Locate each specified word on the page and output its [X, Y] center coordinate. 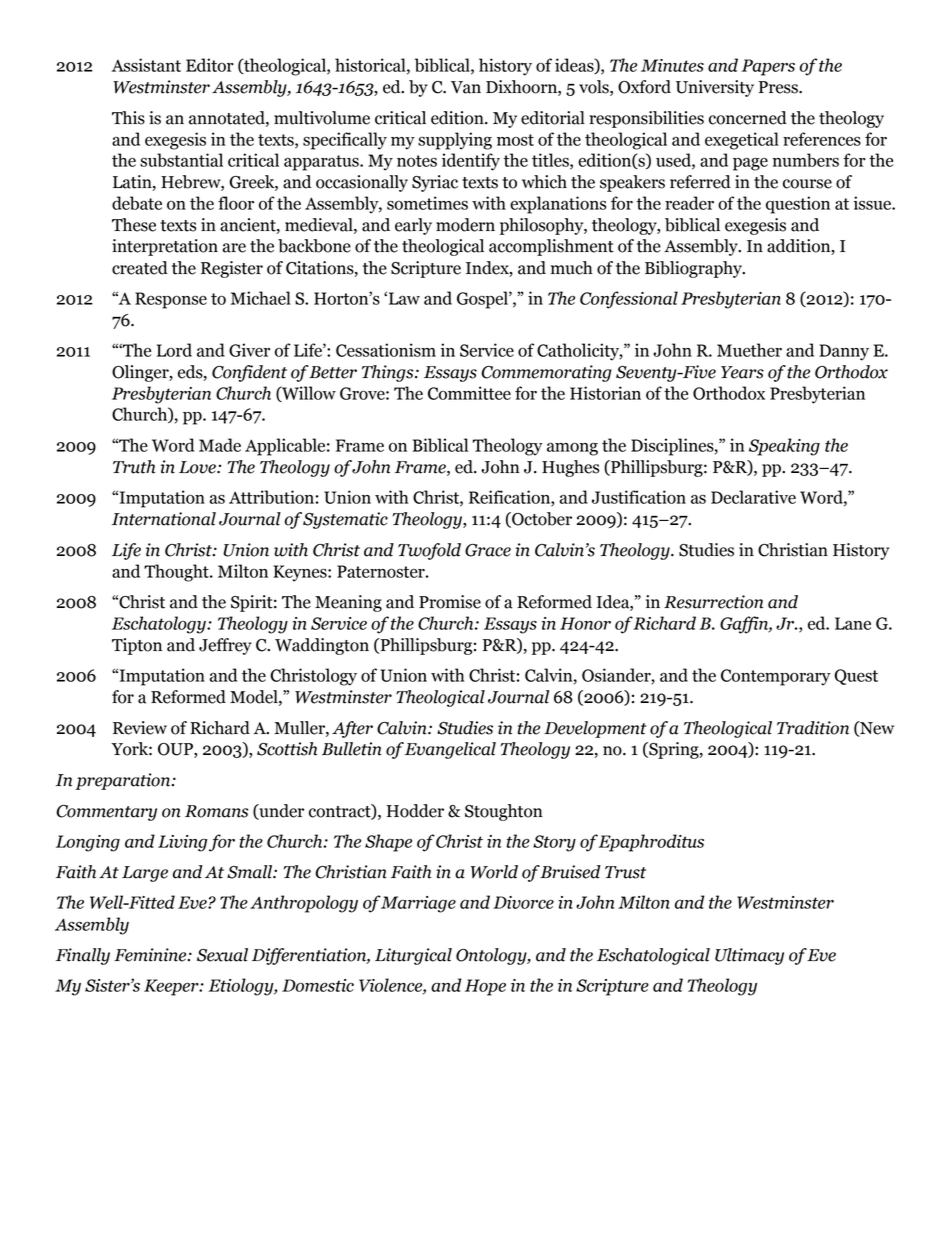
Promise [450, 602]
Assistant [146, 65]
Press [779, 87]
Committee [469, 393]
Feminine [151, 955]
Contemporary [776, 677]
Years [742, 372]
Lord [174, 350]
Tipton [137, 646]
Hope [485, 987]
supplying [455, 141]
